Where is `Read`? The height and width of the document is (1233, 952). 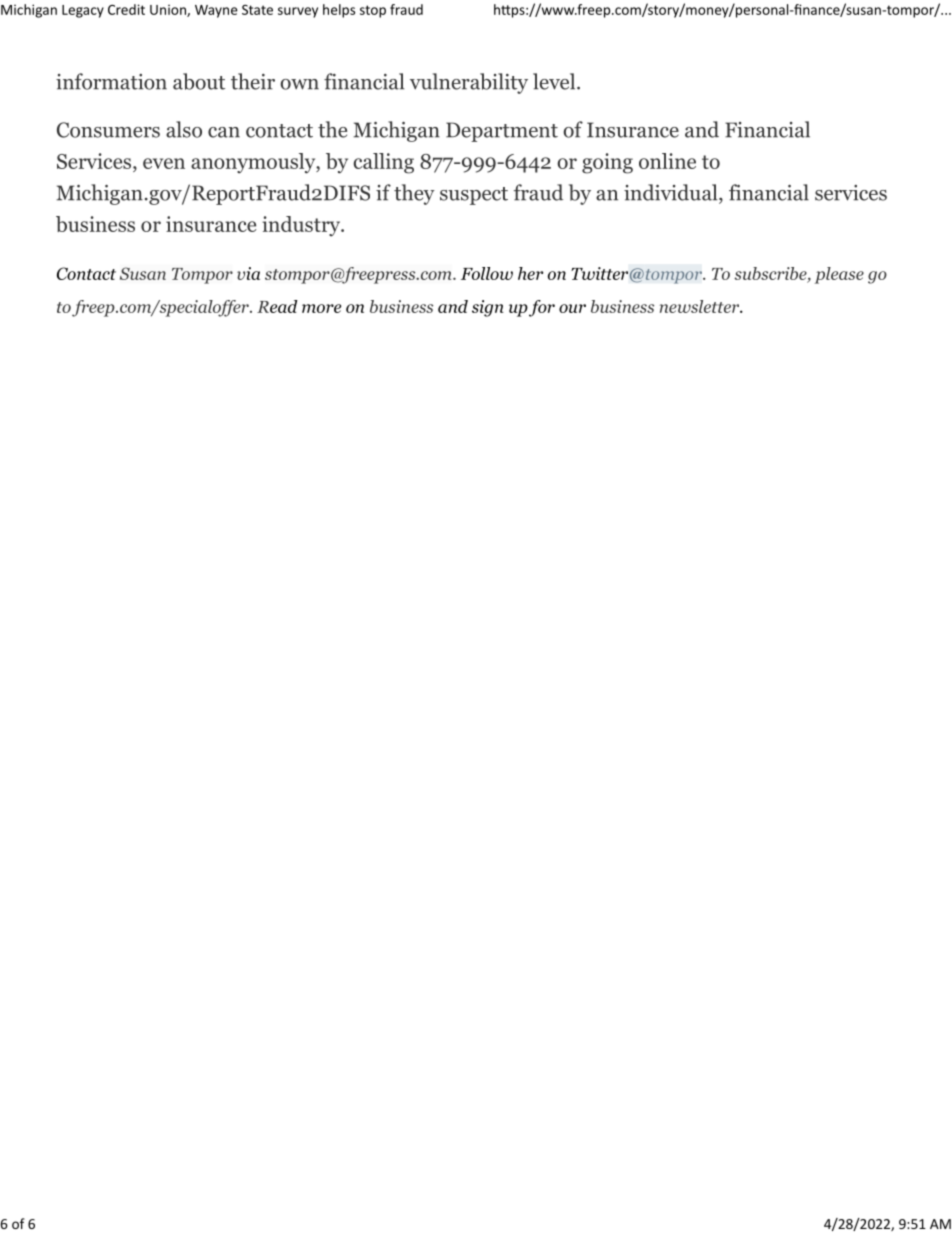
Read is located at coordinates (277, 306).
